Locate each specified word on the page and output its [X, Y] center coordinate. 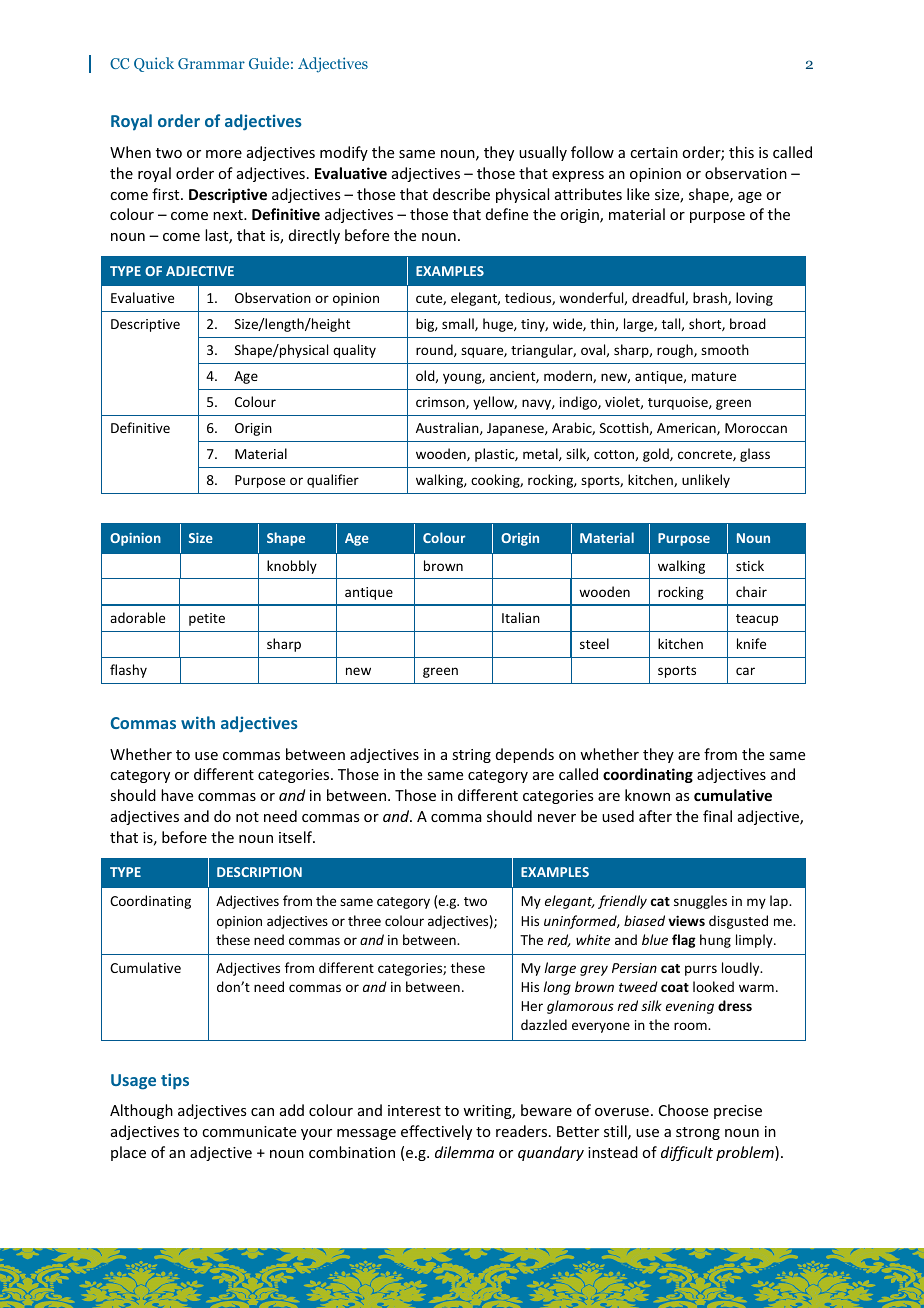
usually [543, 153]
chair [751, 591]
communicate [249, 1131]
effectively [436, 1132]
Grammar [211, 63]
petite [207, 619]
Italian [521, 617]
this [741, 152]
